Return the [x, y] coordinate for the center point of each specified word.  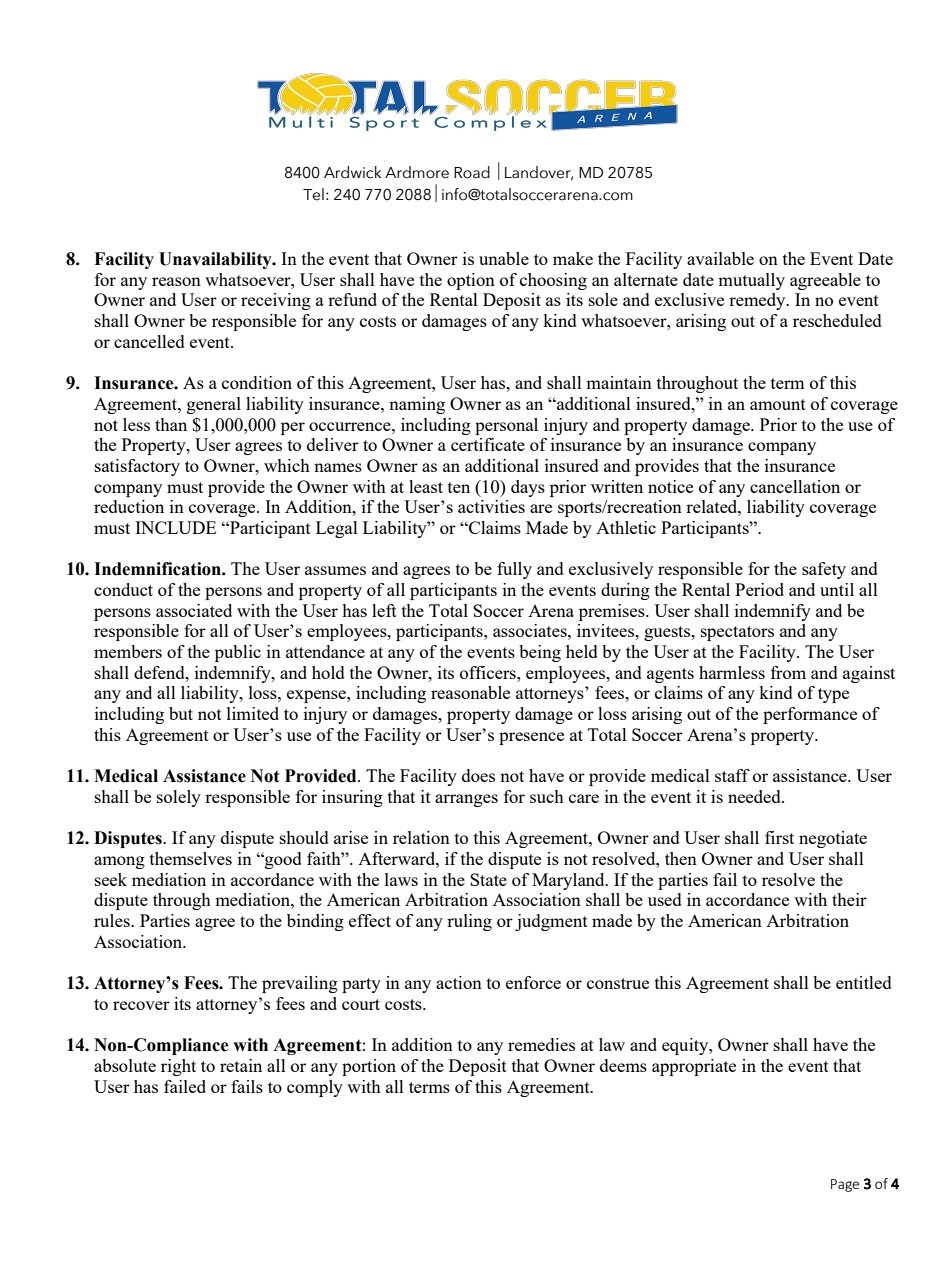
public [238, 653]
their [849, 899]
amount [778, 404]
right [178, 1067]
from [788, 672]
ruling [469, 922]
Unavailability [216, 260]
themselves [191, 858]
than [171, 424]
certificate [488, 444]
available [720, 258]
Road [472, 172]
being [540, 653]
